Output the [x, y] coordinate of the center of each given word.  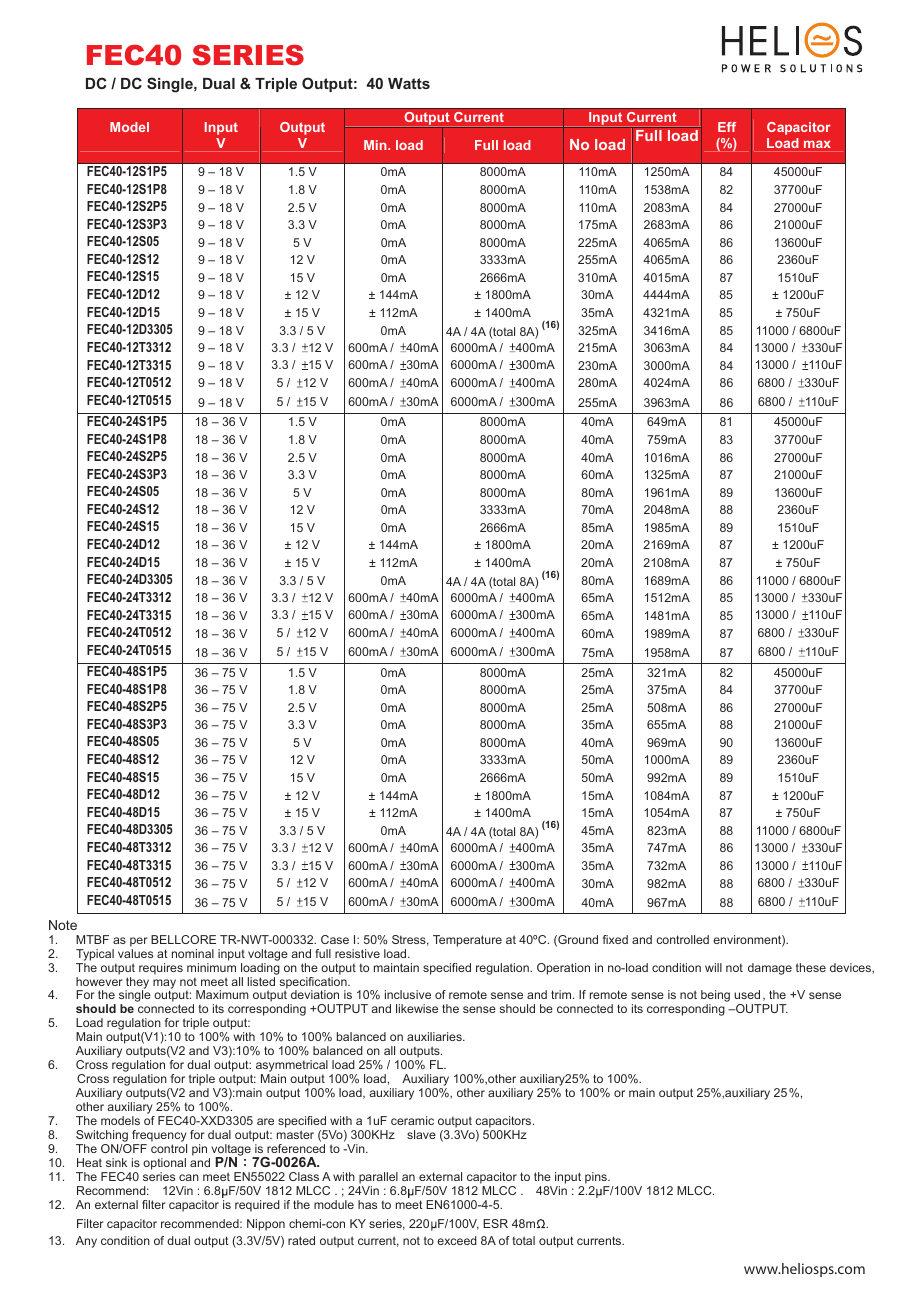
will [713, 967]
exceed [457, 1240]
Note [63, 925]
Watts [409, 83]
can [189, 1177]
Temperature [467, 941]
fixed [615, 939]
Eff [727, 127]
